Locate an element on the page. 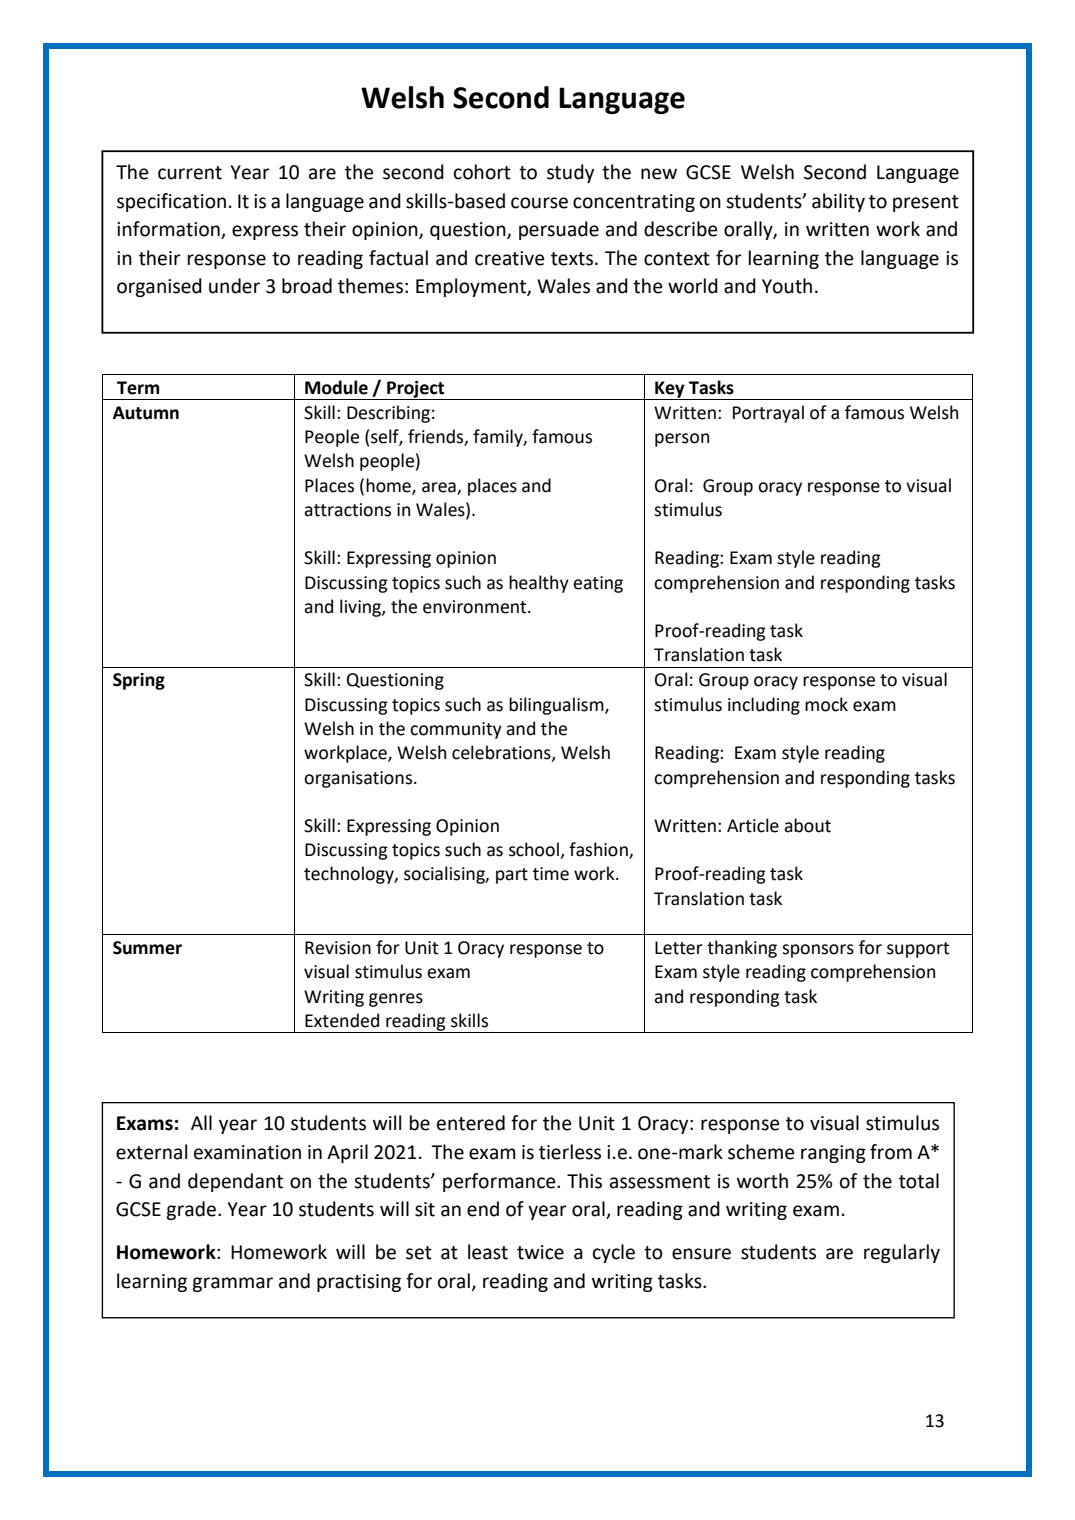 Image resolution: width=1075 pixels, height=1520 pixels. Autumn is located at coordinates (146, 413).
